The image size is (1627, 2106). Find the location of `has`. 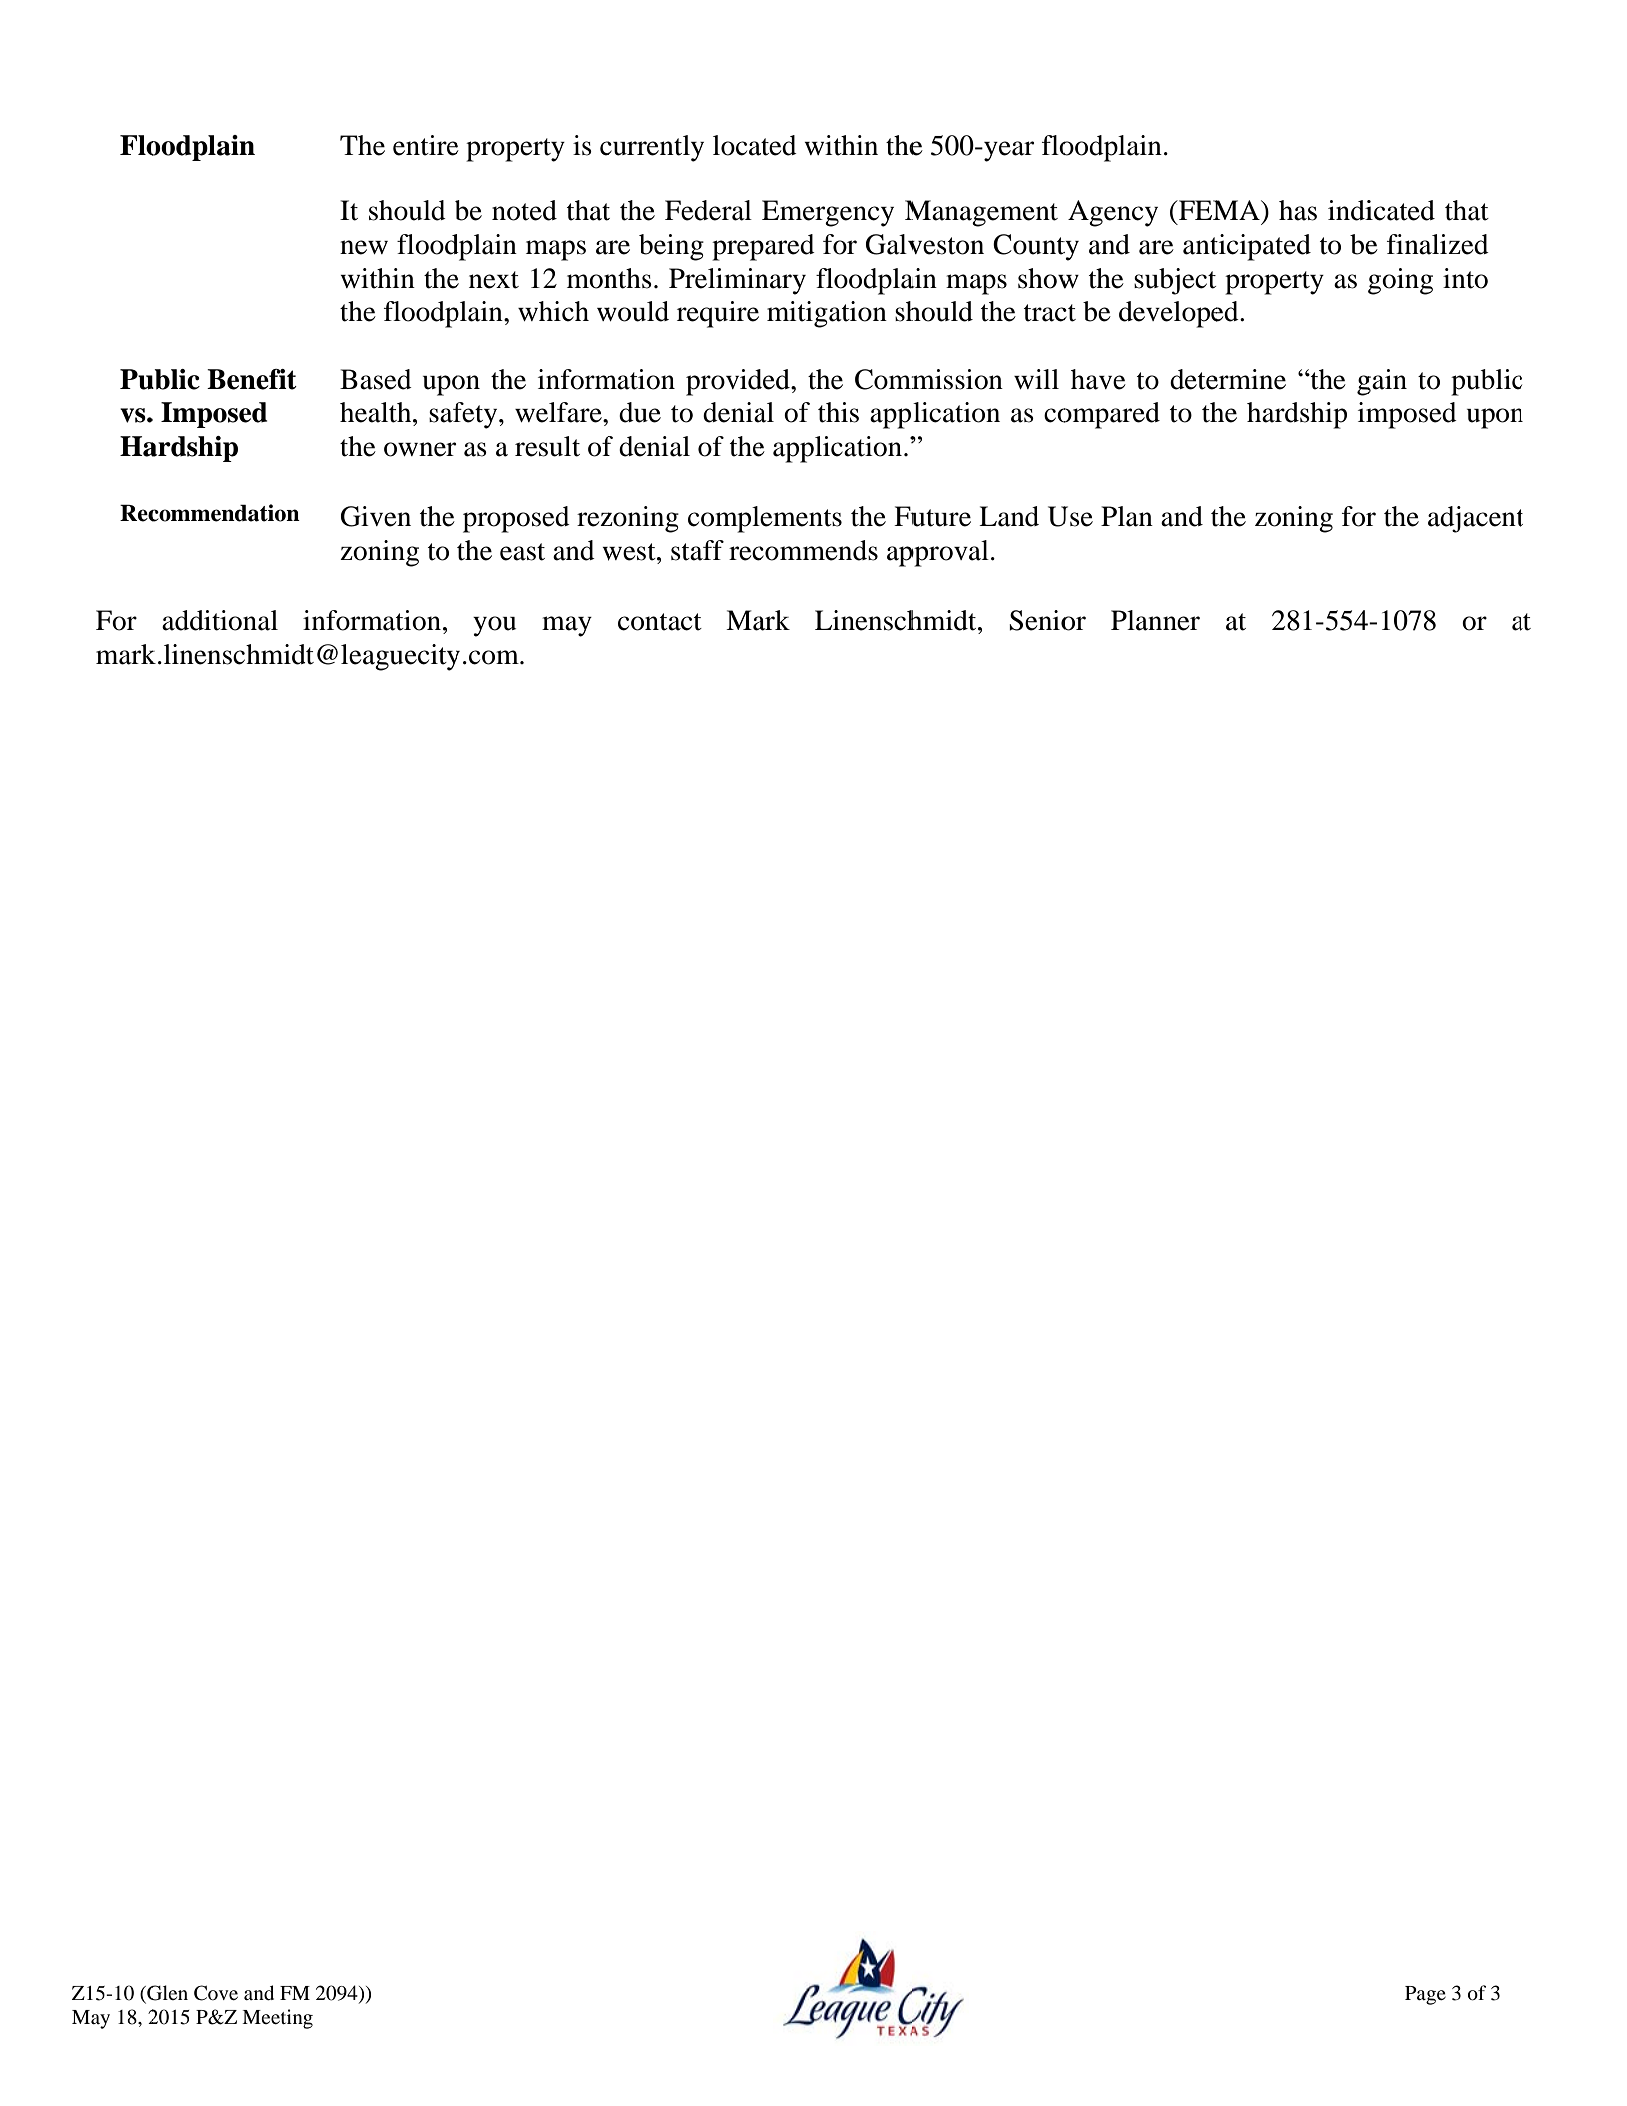

has is located at coordinates (1298, 210).
